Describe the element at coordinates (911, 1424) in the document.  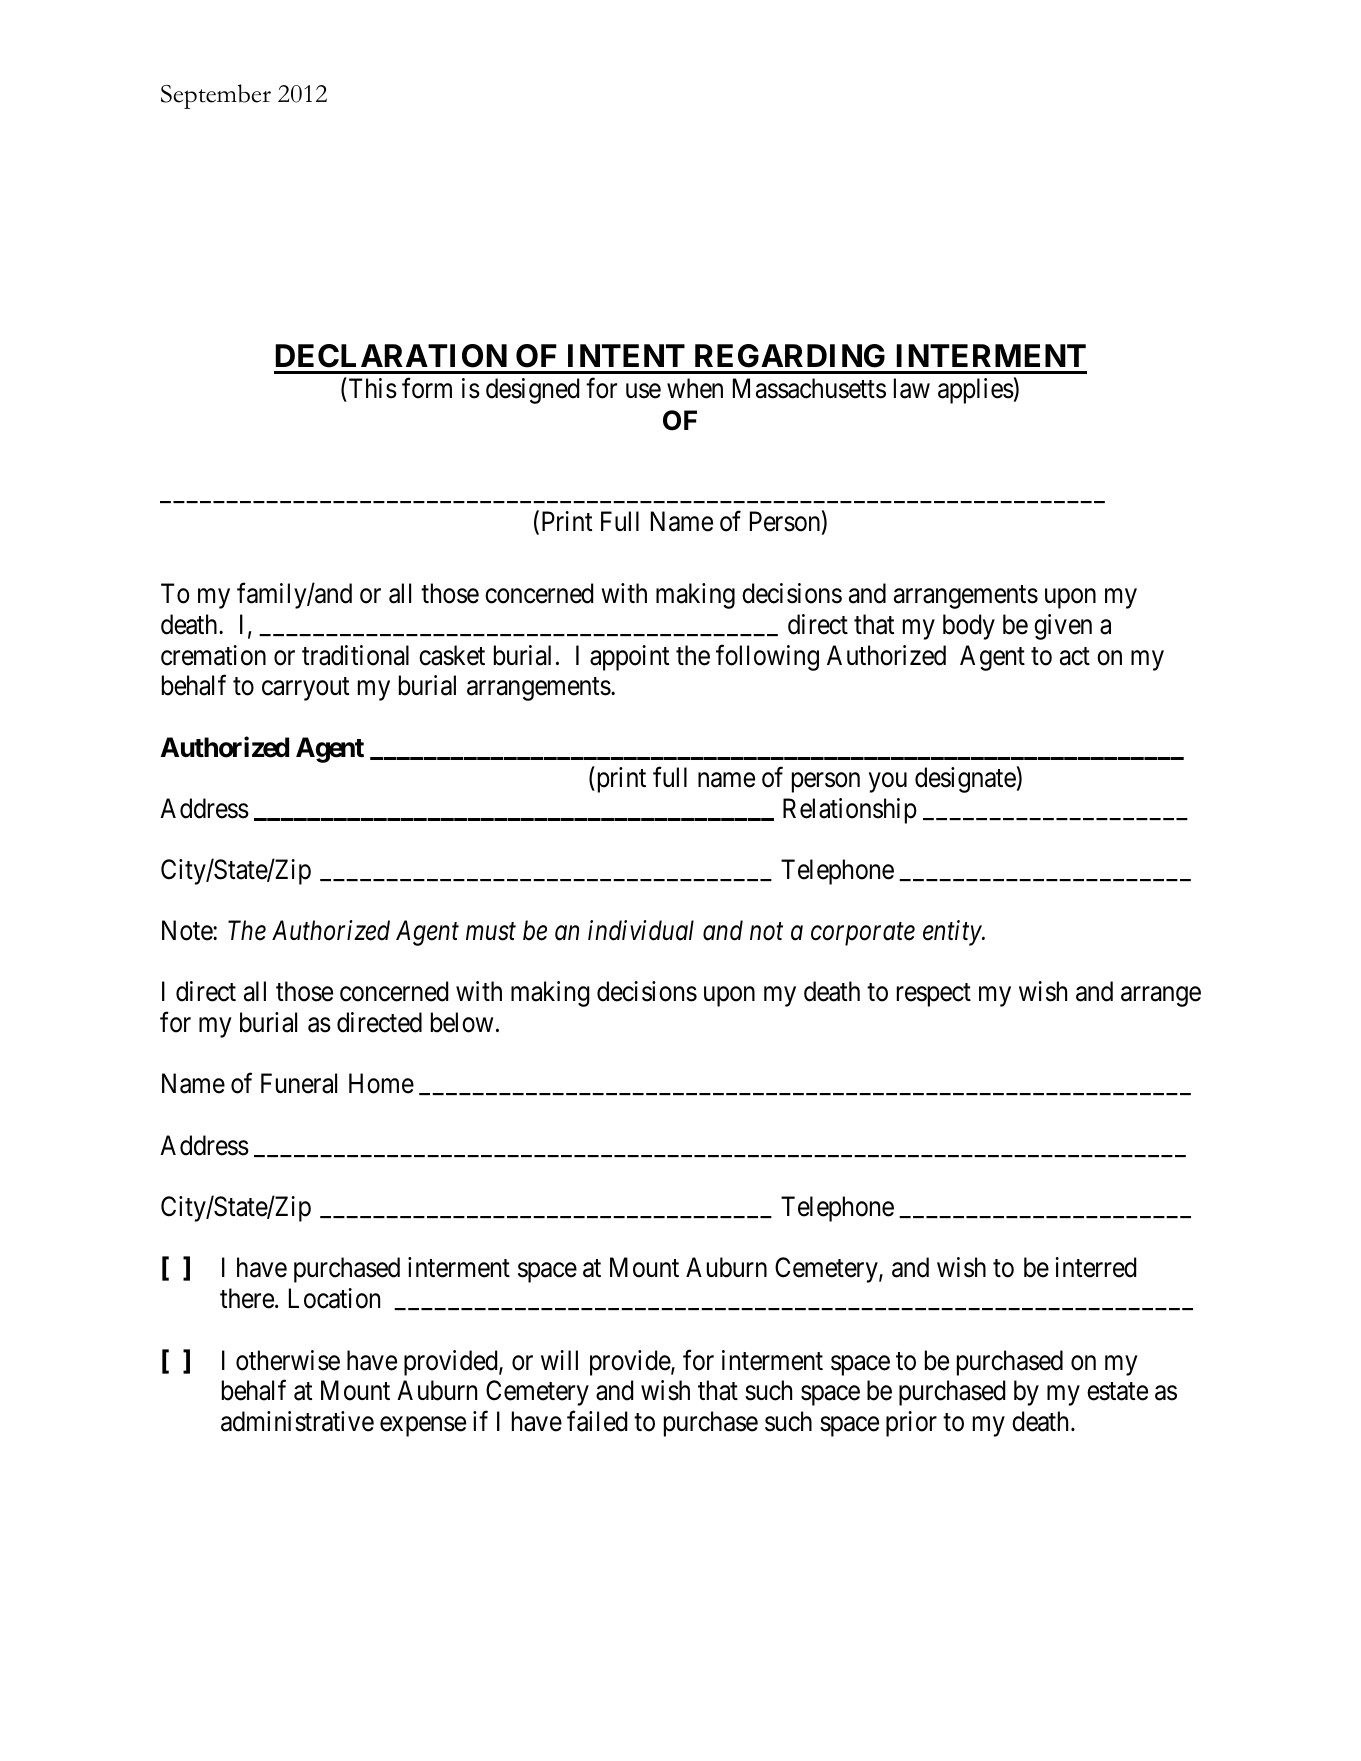
I see `prior` at that location.
